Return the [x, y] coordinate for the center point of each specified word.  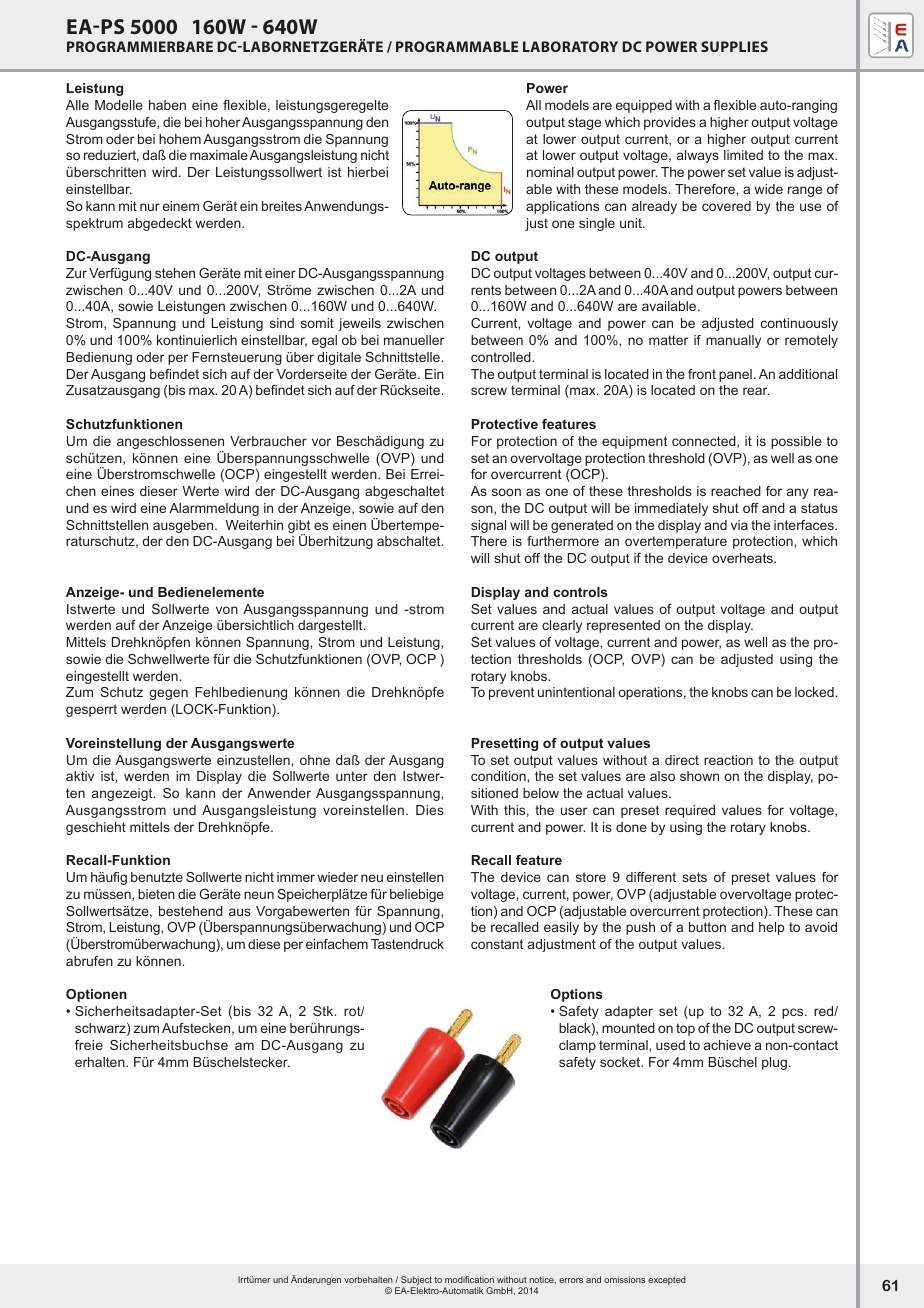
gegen [168, 694]
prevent [511, 693]
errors [571, 1280]
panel [735, 375]
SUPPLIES [734, 46]
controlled [502, 357]
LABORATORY [570, 46]
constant [497, 944]
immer [296, 877]
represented [623, 626]
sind [282, 323]
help [771, 928]
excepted [667, 1280]
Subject [415, 1282]
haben [167, 105]
